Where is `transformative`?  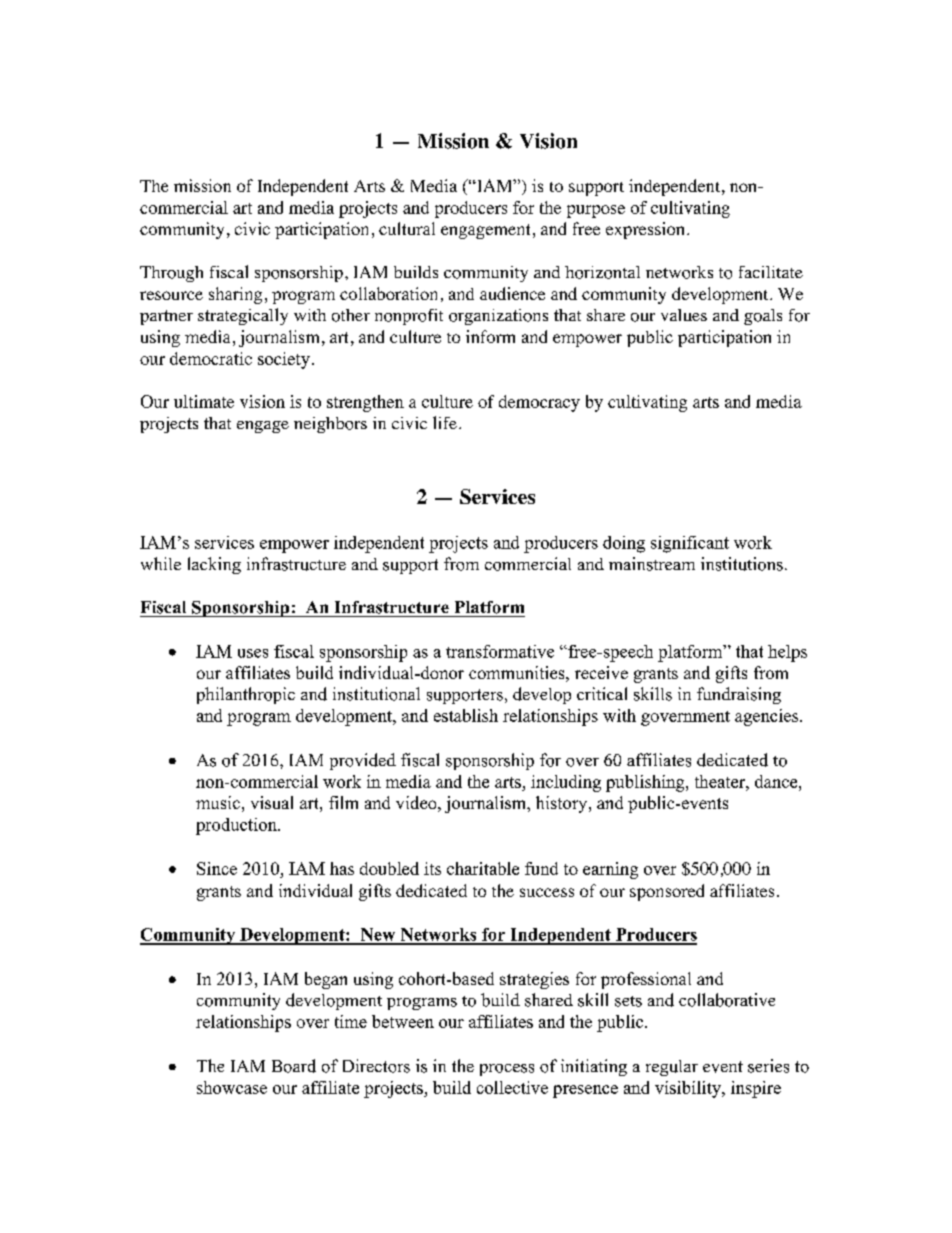 transformative is located at coordinates (500, 651).
